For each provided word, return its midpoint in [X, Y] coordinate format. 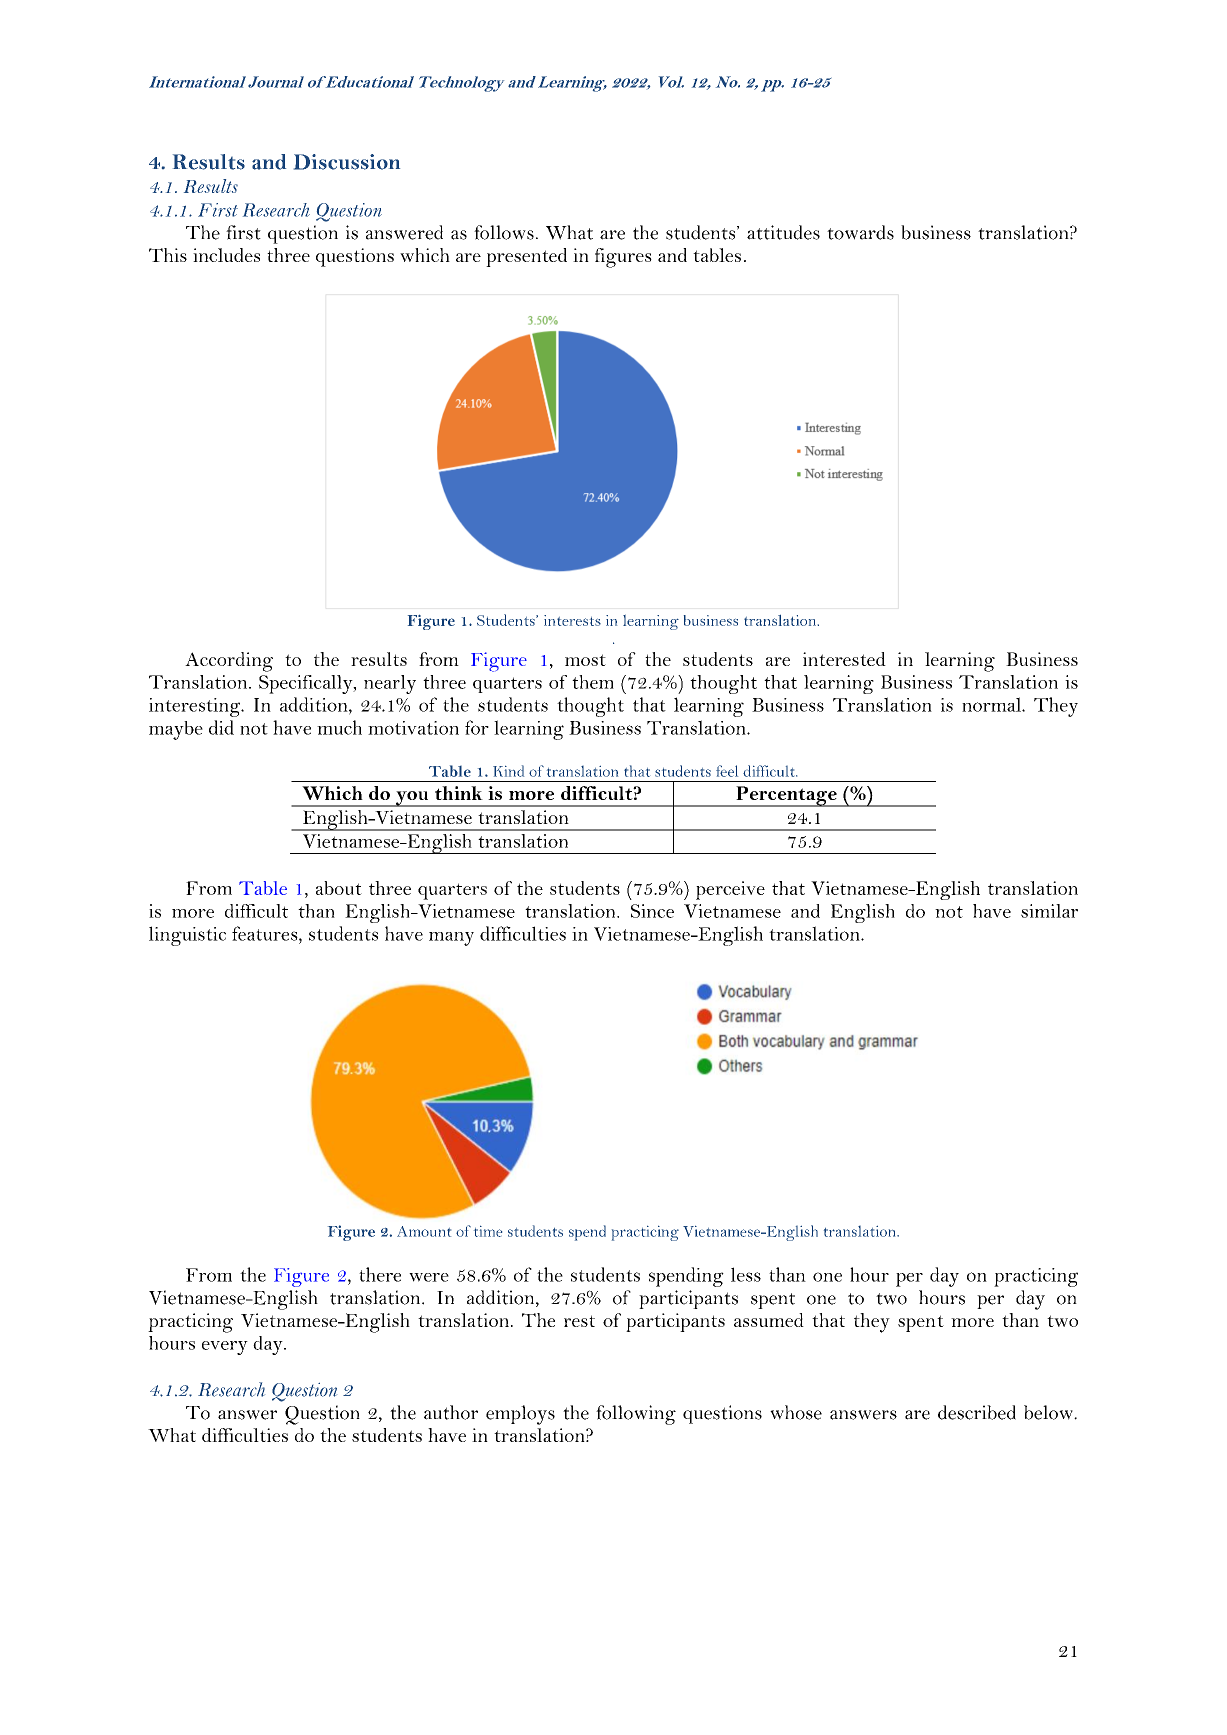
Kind [508, 771]
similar [1049, 911]
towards [860, 232]
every [225, 1348]
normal [992, 704]
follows [504, 232]
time [488, 1231]
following [636, 1415]
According [229, 662]
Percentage [786, 796]
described [977, 1412]
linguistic [187, 936]
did [221, 727]
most [585, 660]
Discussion [347, 162]
